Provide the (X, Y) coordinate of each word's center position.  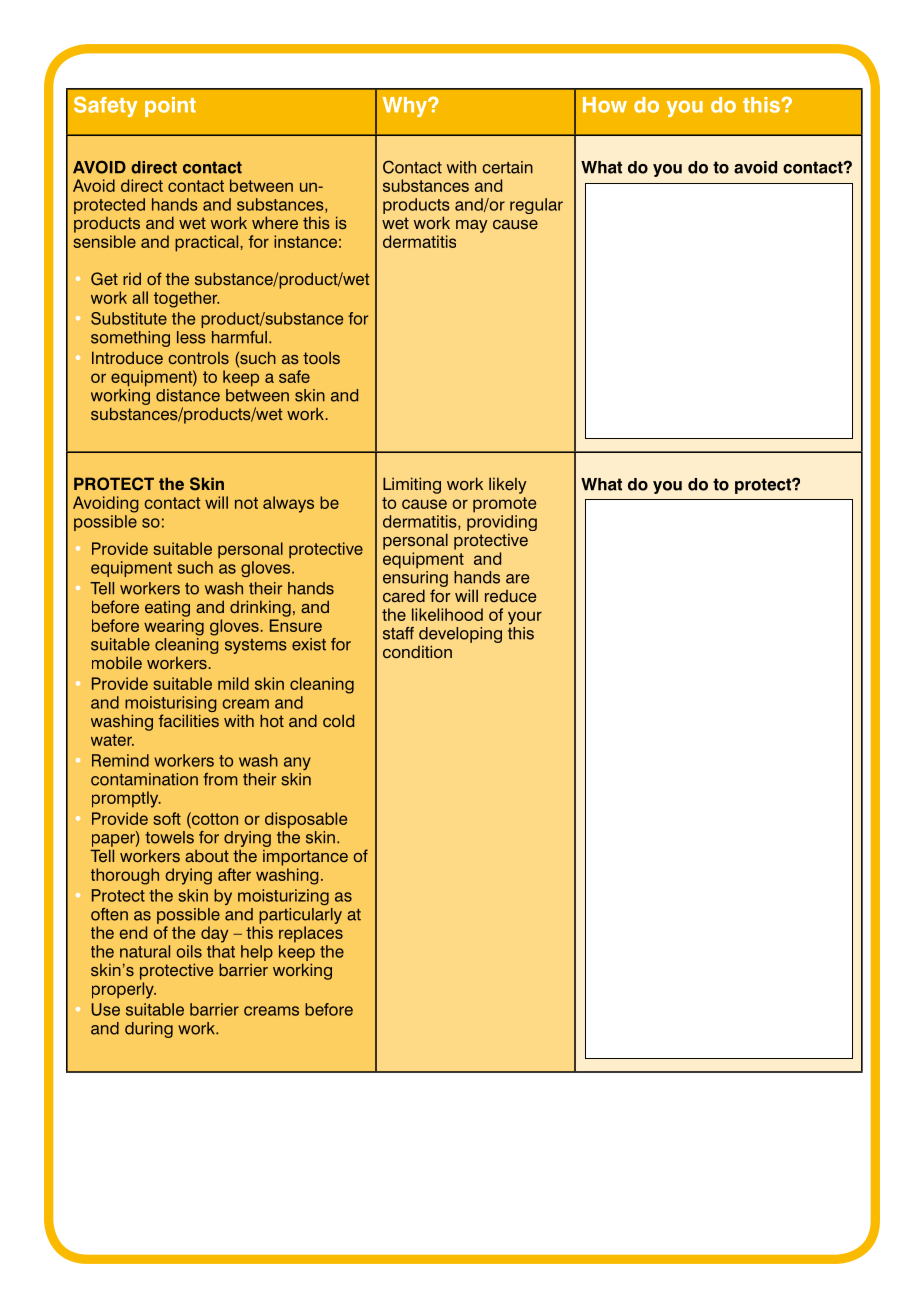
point (170, 107)
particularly (300, 916)
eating (167, 608)
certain (507, 167)
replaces (311, 934)
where (275, 222)
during (149, 1030)
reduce (511, 596)
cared (404, 595)
